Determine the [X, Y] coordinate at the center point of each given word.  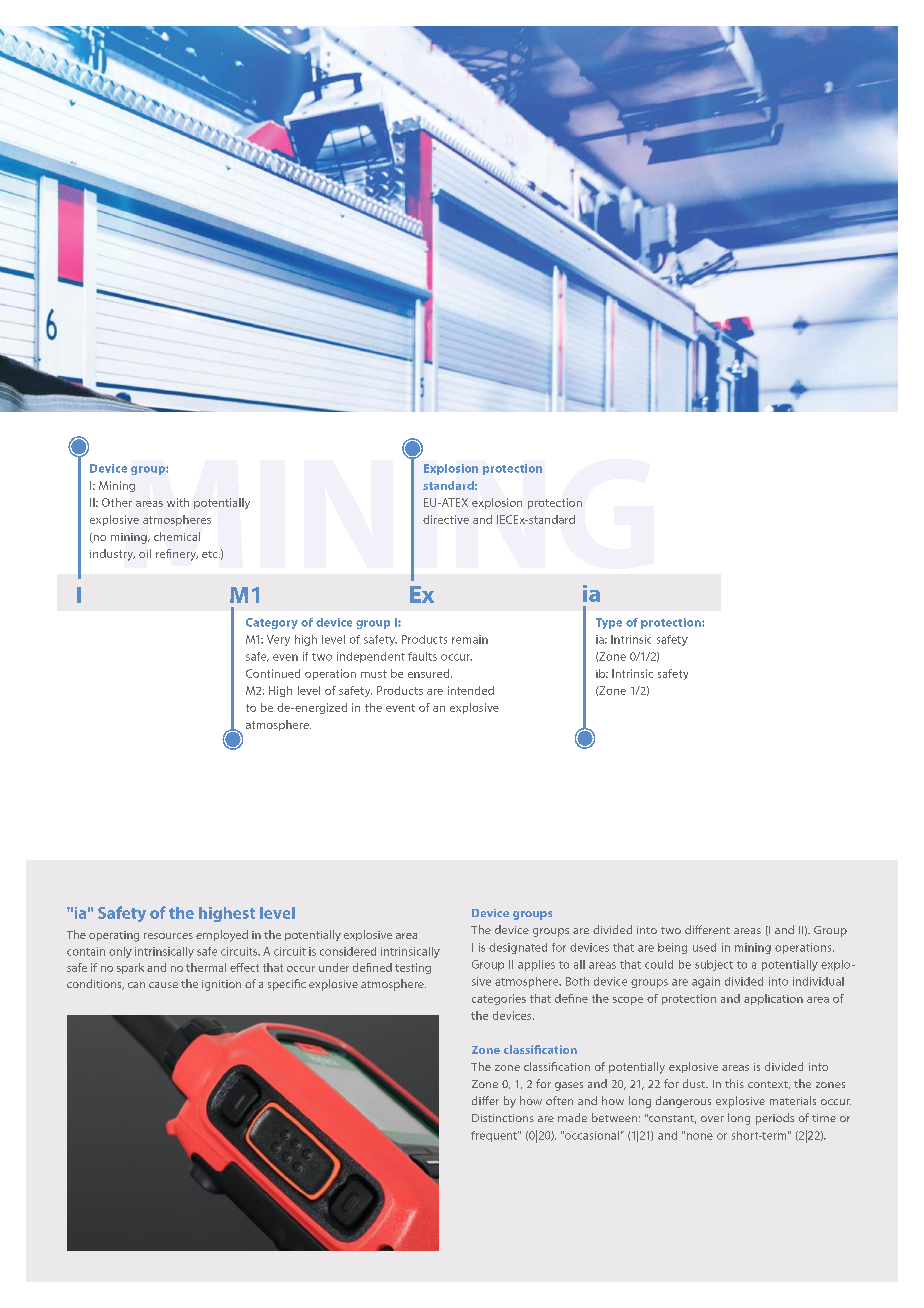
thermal [206, 967]
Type [609, 623]
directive [446, 519]
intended [471, 690]
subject [714, 965]
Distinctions [503, 1118]
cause [163, 985]
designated [518, 948]
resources [168, 936]
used [704, 947]
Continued [273, 673]
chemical [177, 536]
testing [413, 968]
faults [422, 656]
